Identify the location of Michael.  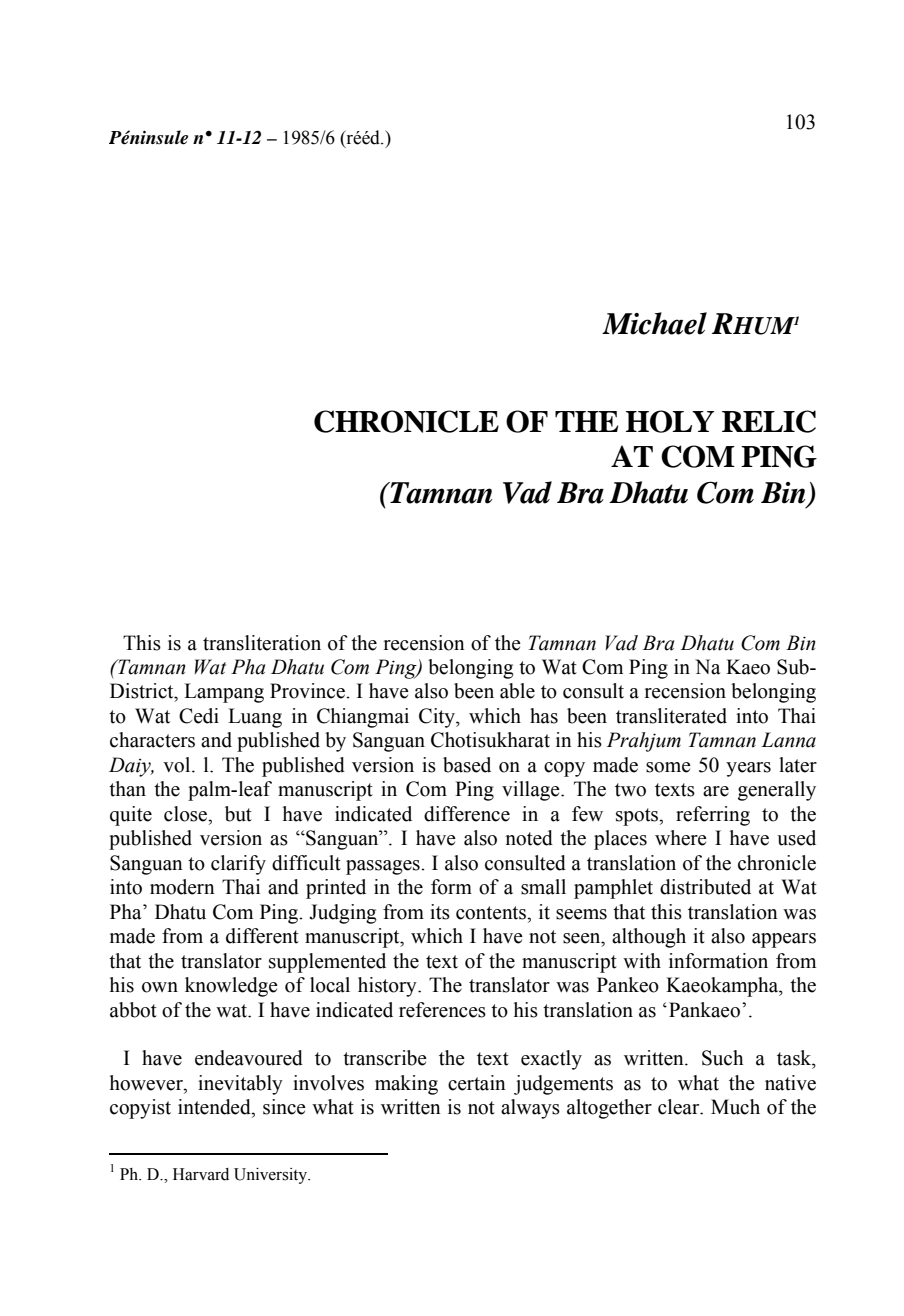
(654, 323).
